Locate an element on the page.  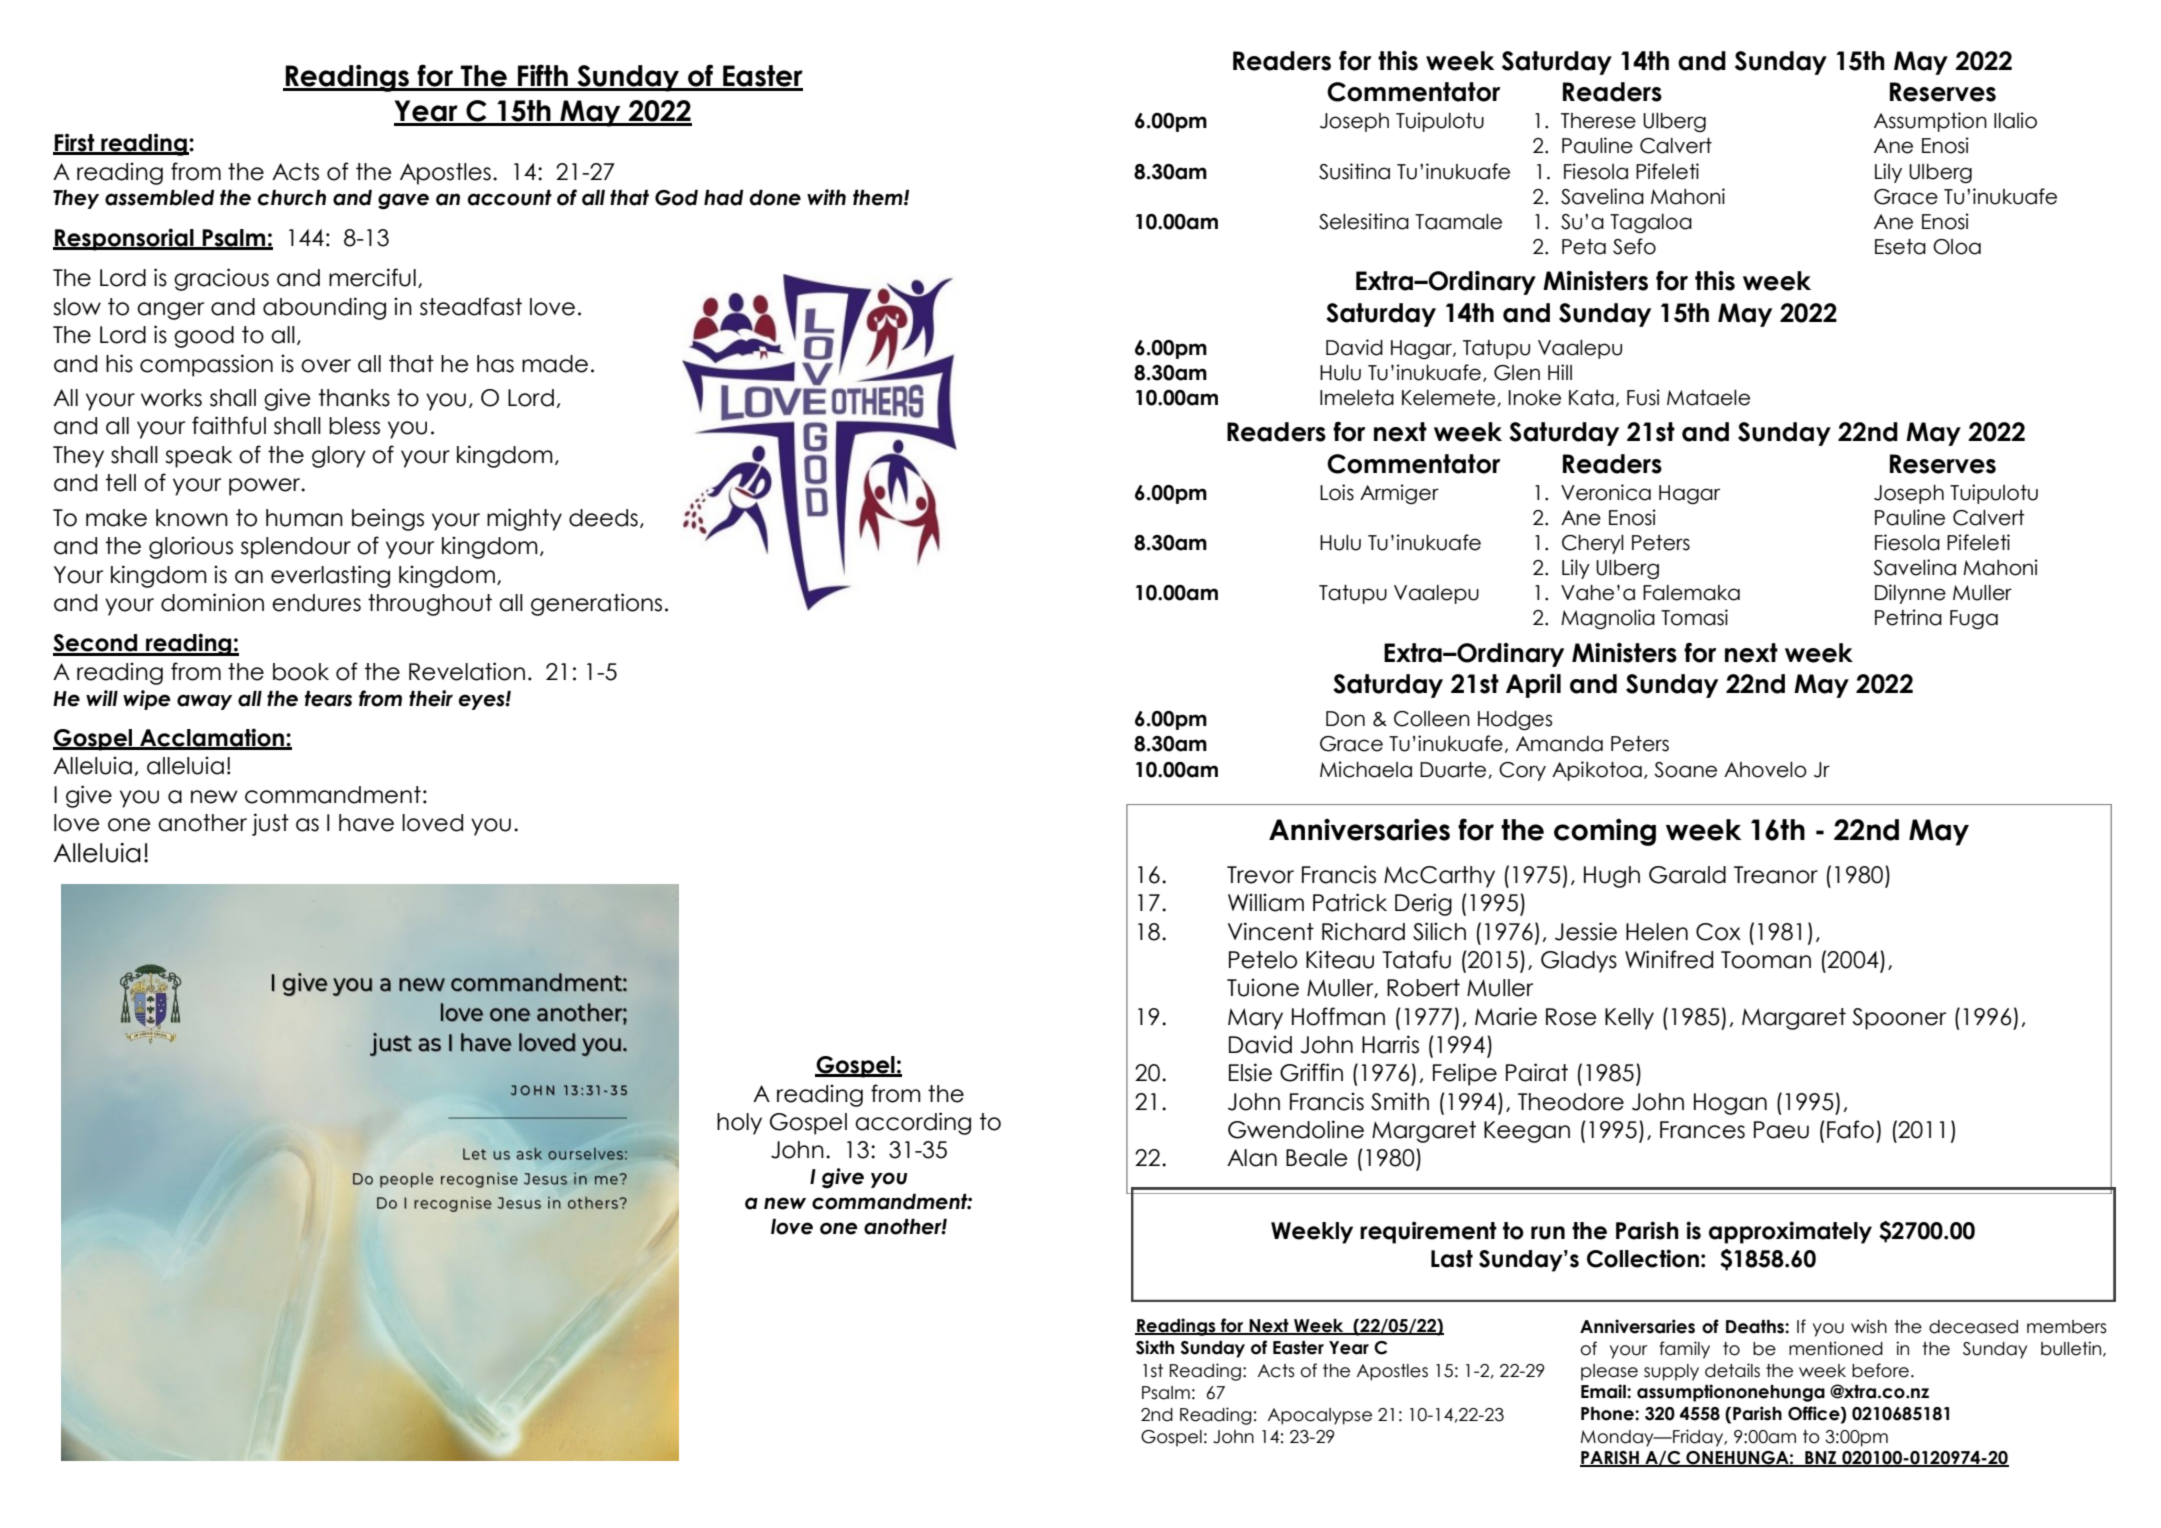
Amanda is located at coordinates (1559, 744).
